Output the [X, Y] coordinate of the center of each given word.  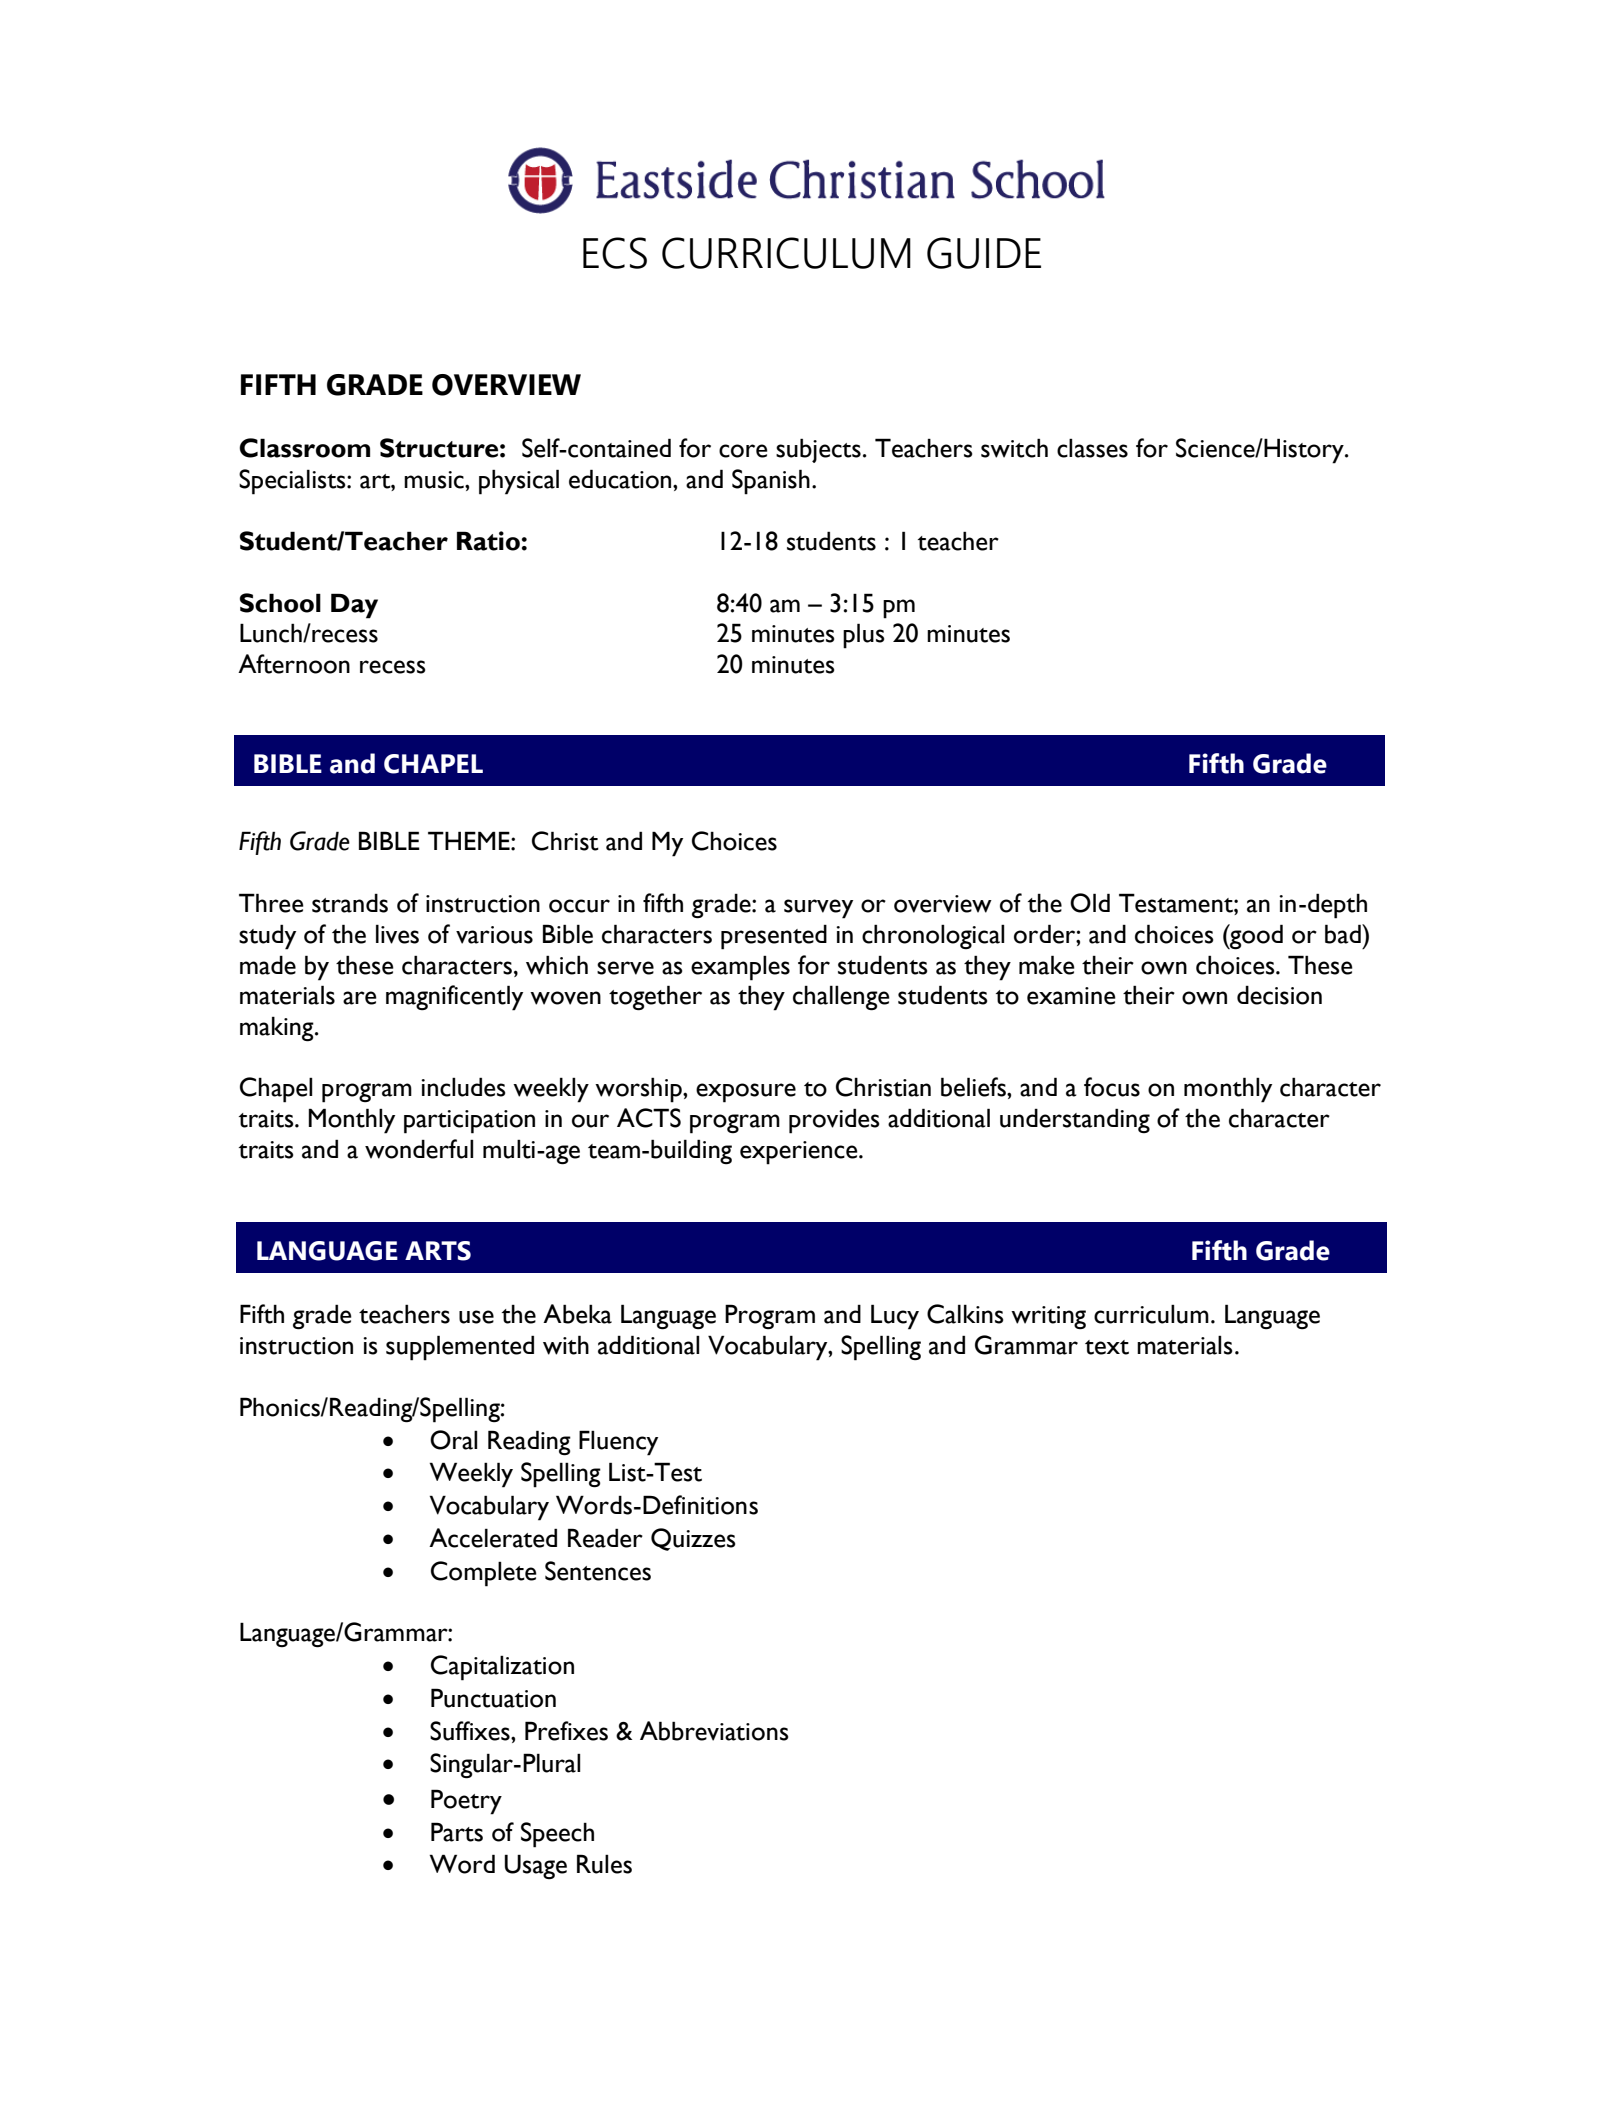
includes [463, 1087]
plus [863, 636]
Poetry [466, 1802]
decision [1279, 995]
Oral [453, 1440]
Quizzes [693, 1539]
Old [1090, 903]
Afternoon [294, 664]
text [1107, 1347]
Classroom [304, 448]
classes [1092, 448]
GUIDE [984, 253]
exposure [746, 1093]
